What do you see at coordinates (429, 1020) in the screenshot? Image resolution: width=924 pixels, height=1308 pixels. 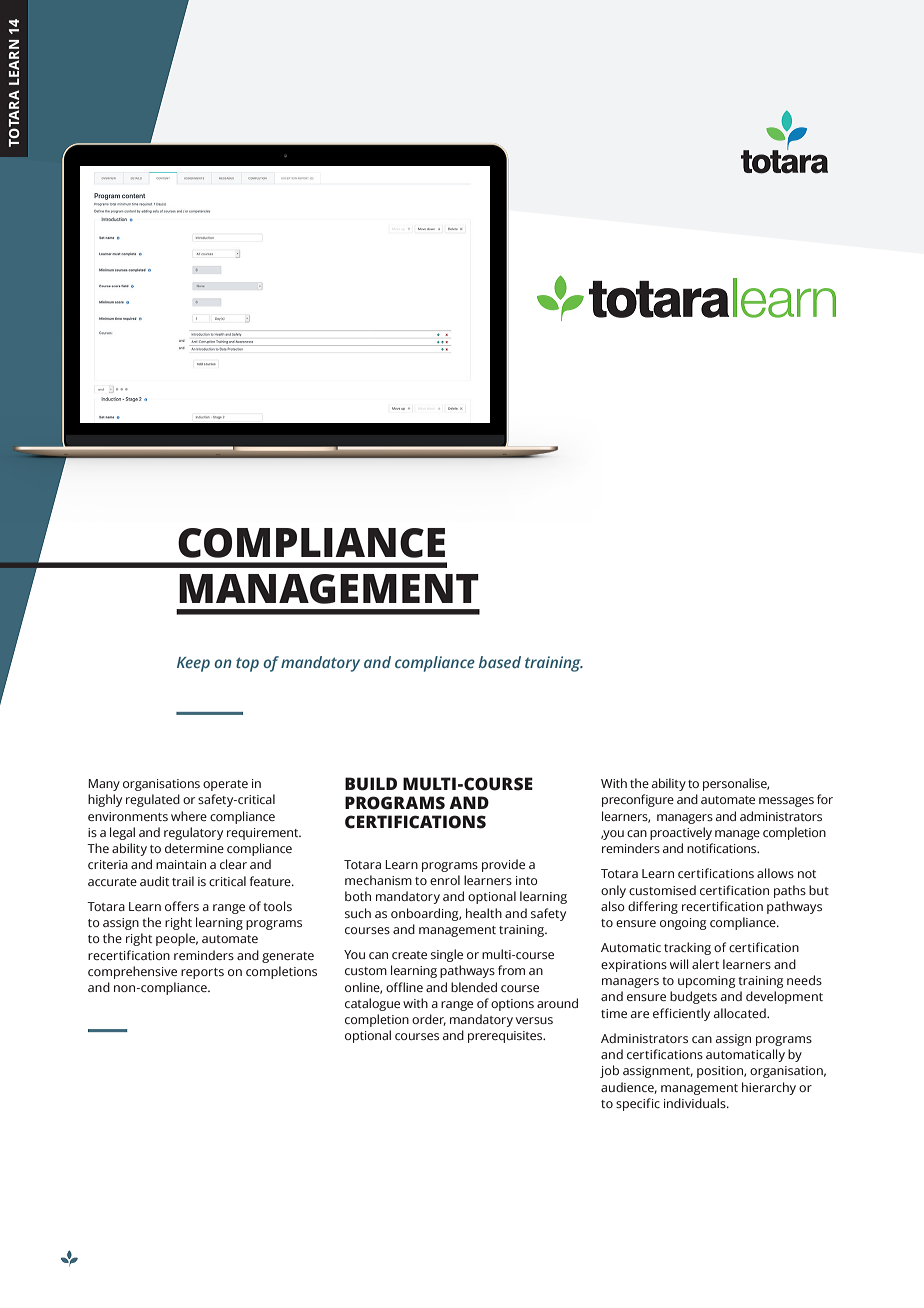 I see `order` at bounding box center [429, 1020].
